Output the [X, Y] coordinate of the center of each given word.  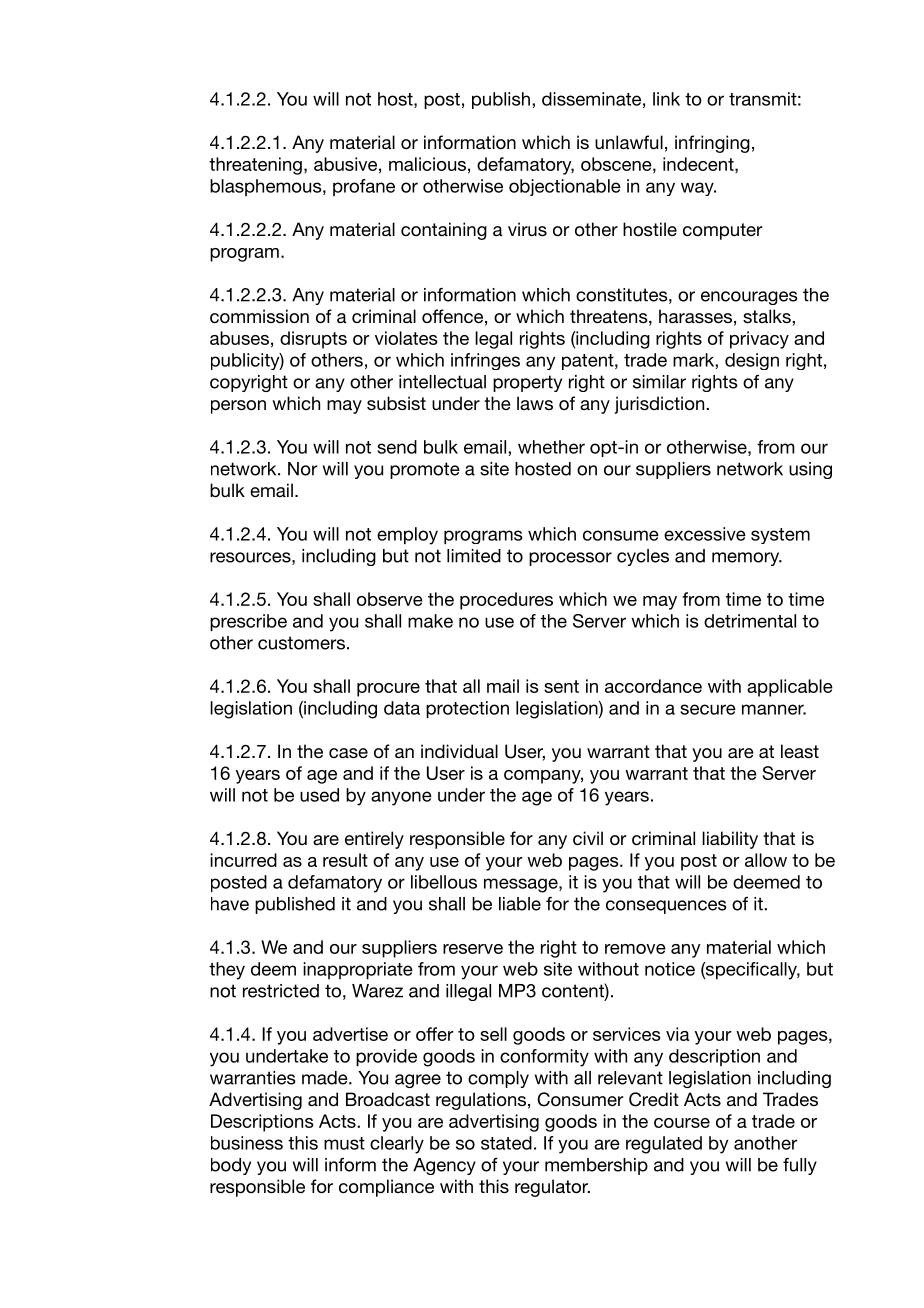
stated [506, 1143]
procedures [506, 601]
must [344, 1143]
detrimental [750, 621]
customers [301, 643]
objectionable [565, 187]
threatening [255, 166]
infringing [712, 144]
